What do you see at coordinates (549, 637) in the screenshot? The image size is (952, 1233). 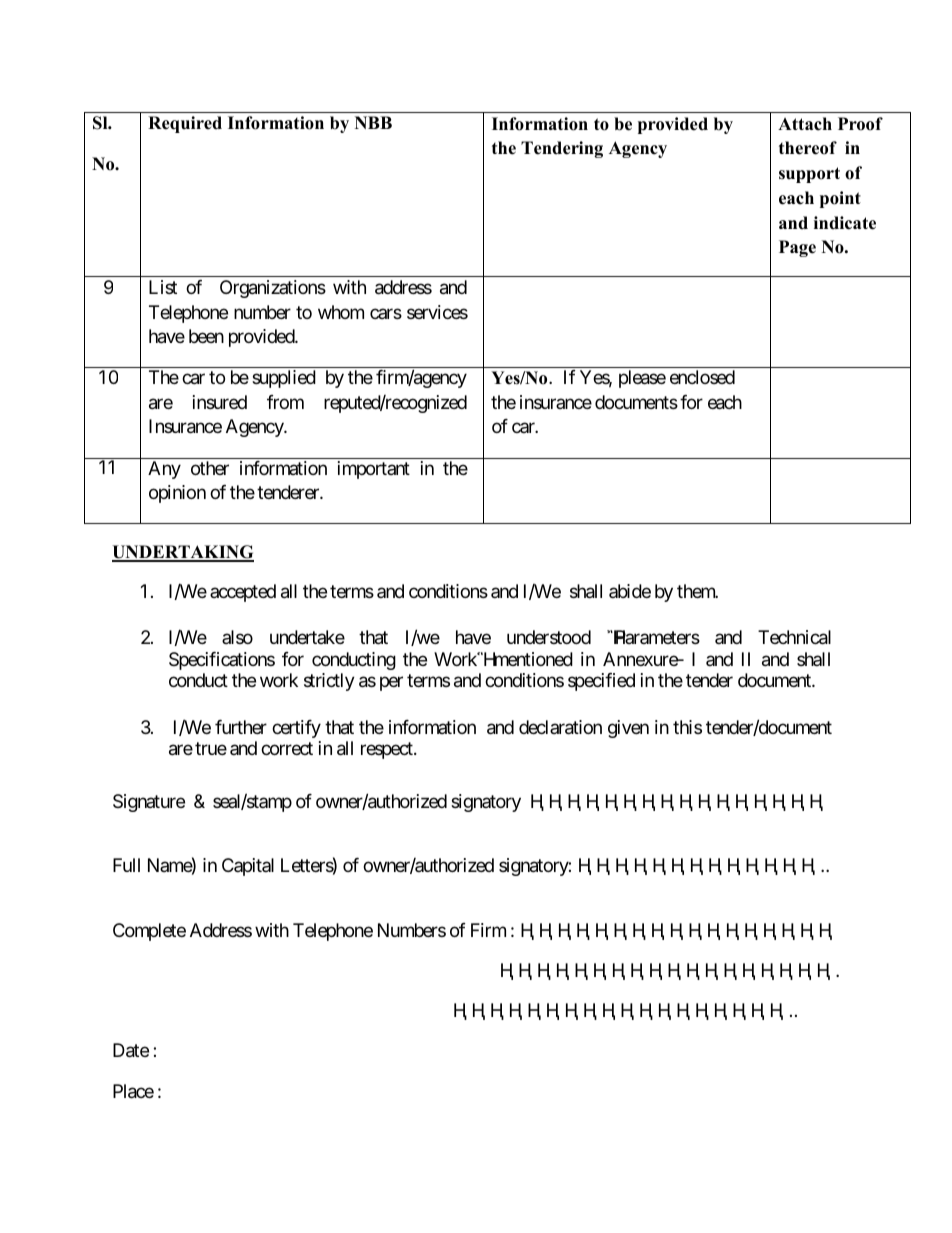 I see `understood` at bounding box center [549, 637].
